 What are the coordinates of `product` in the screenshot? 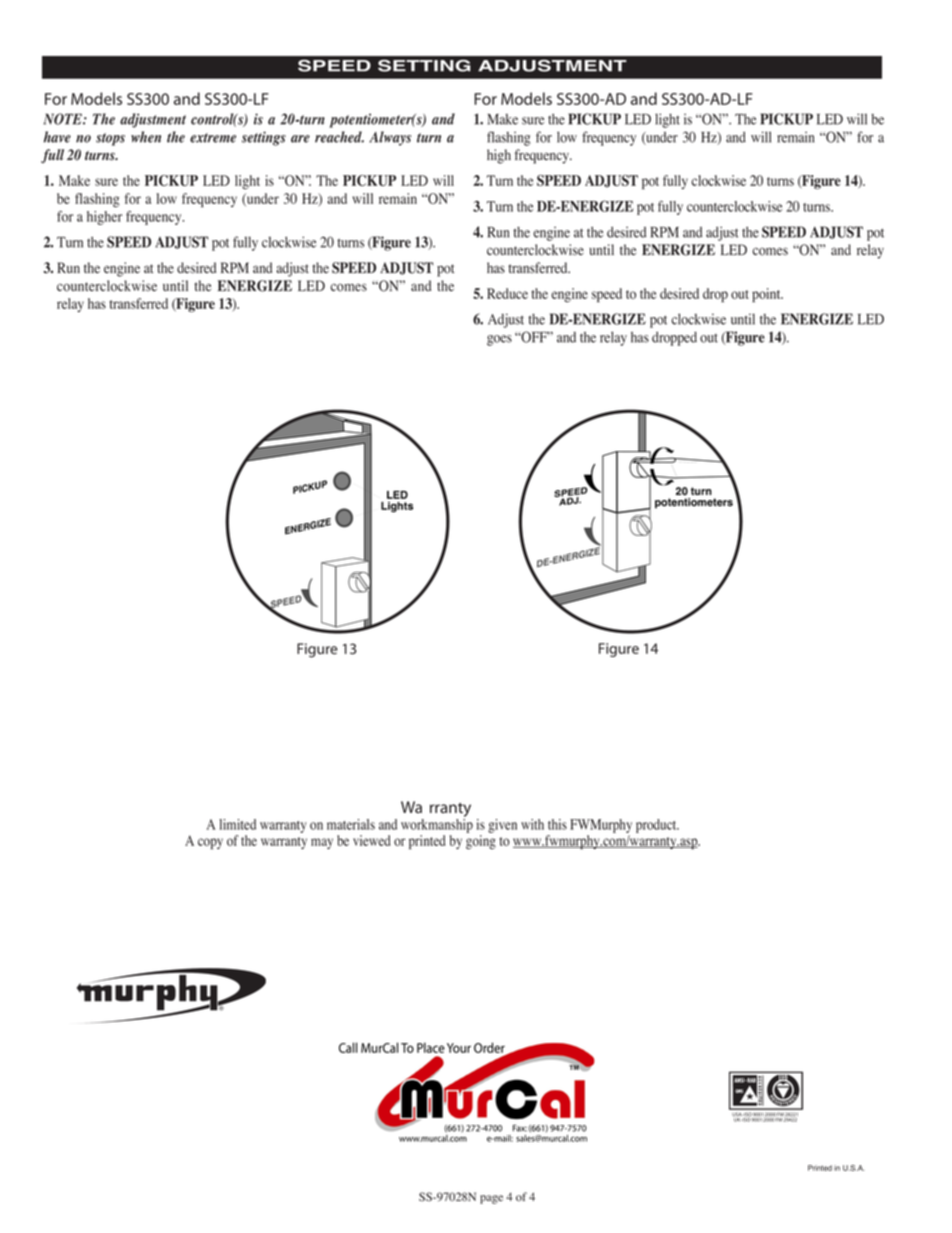 It's located at (657, 826).
